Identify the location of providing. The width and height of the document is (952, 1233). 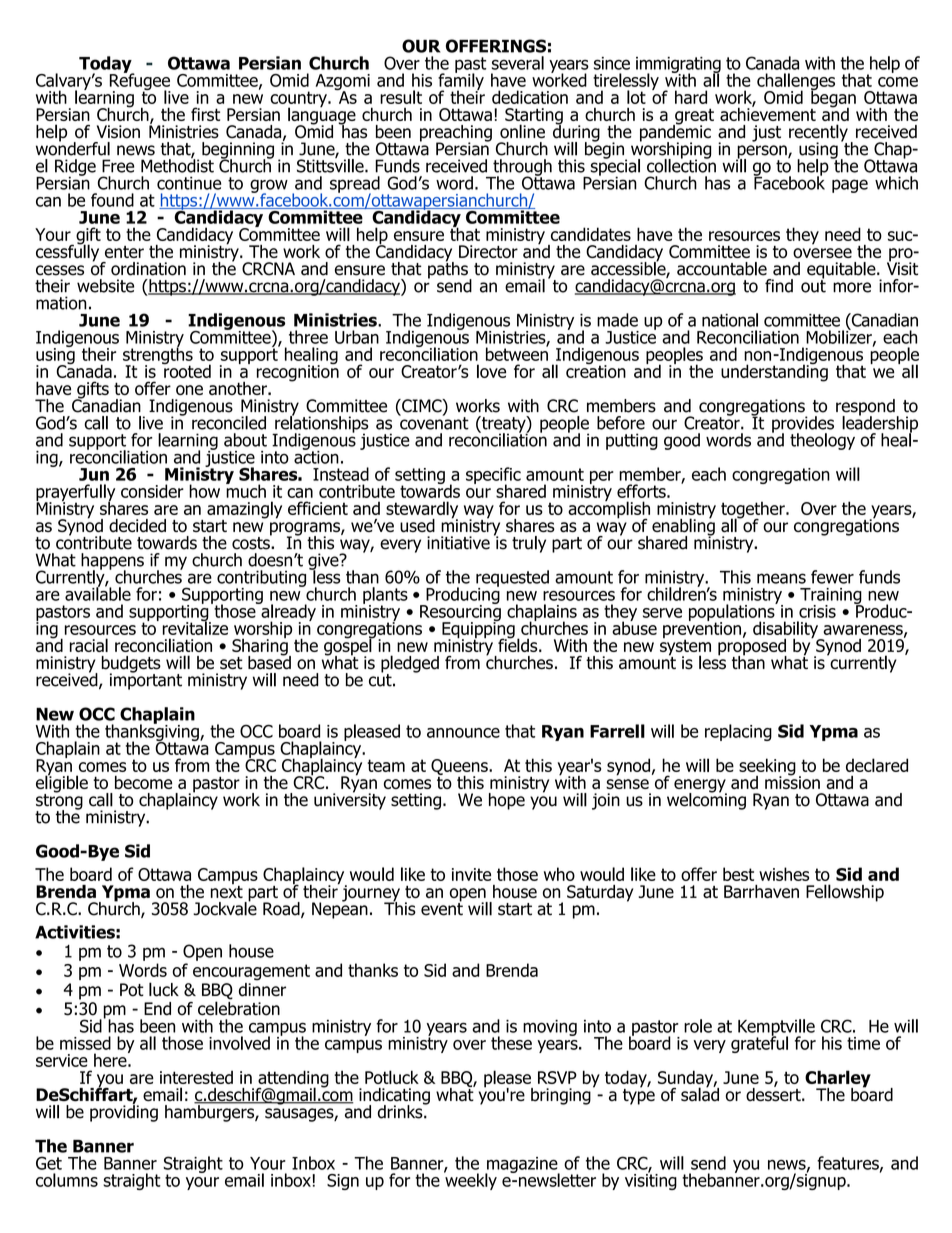
(124, 1112).
